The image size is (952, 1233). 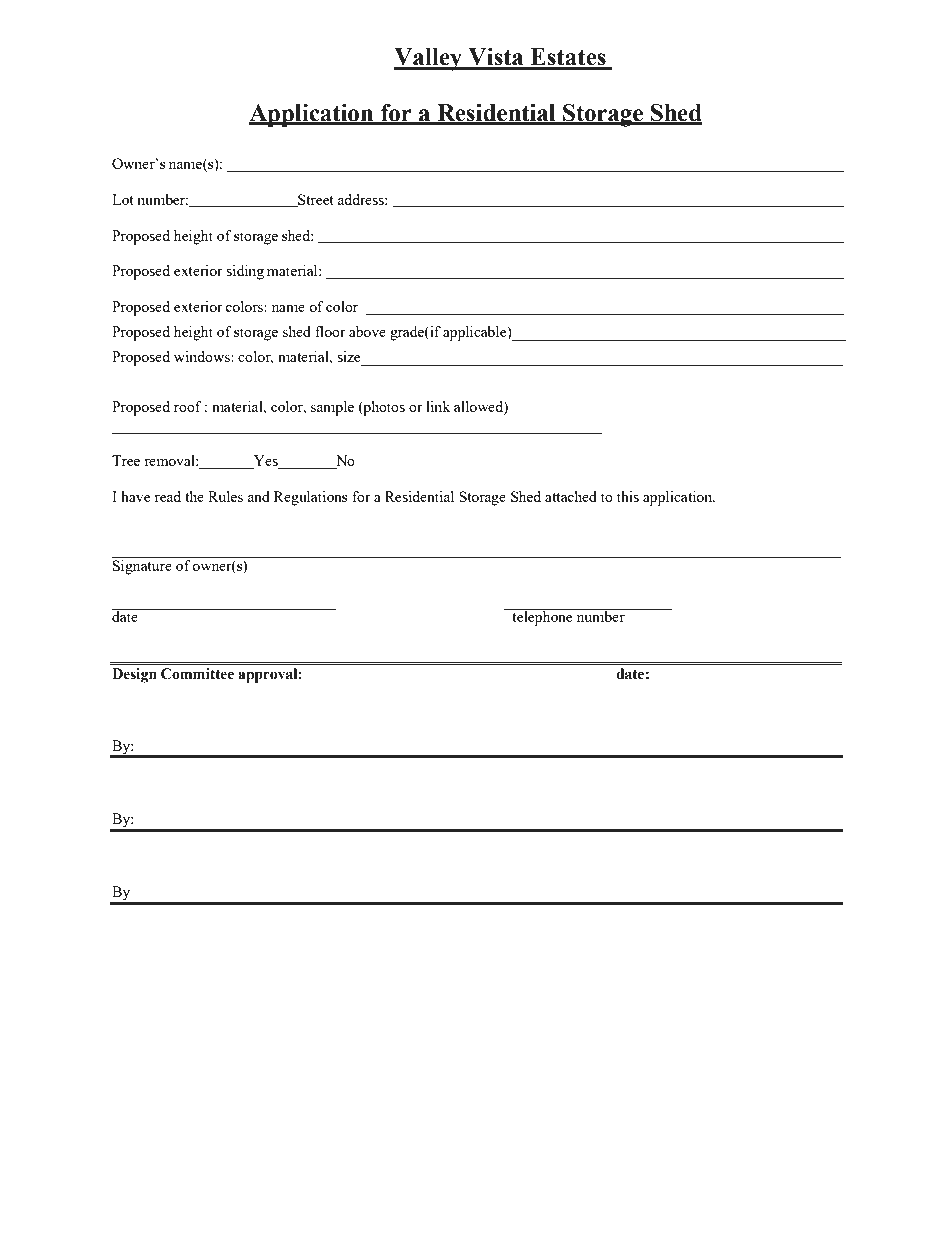 What do you see at coordinates (188, 406) in the screenshot?
I see `roof` at bounding box center [188, 406].
